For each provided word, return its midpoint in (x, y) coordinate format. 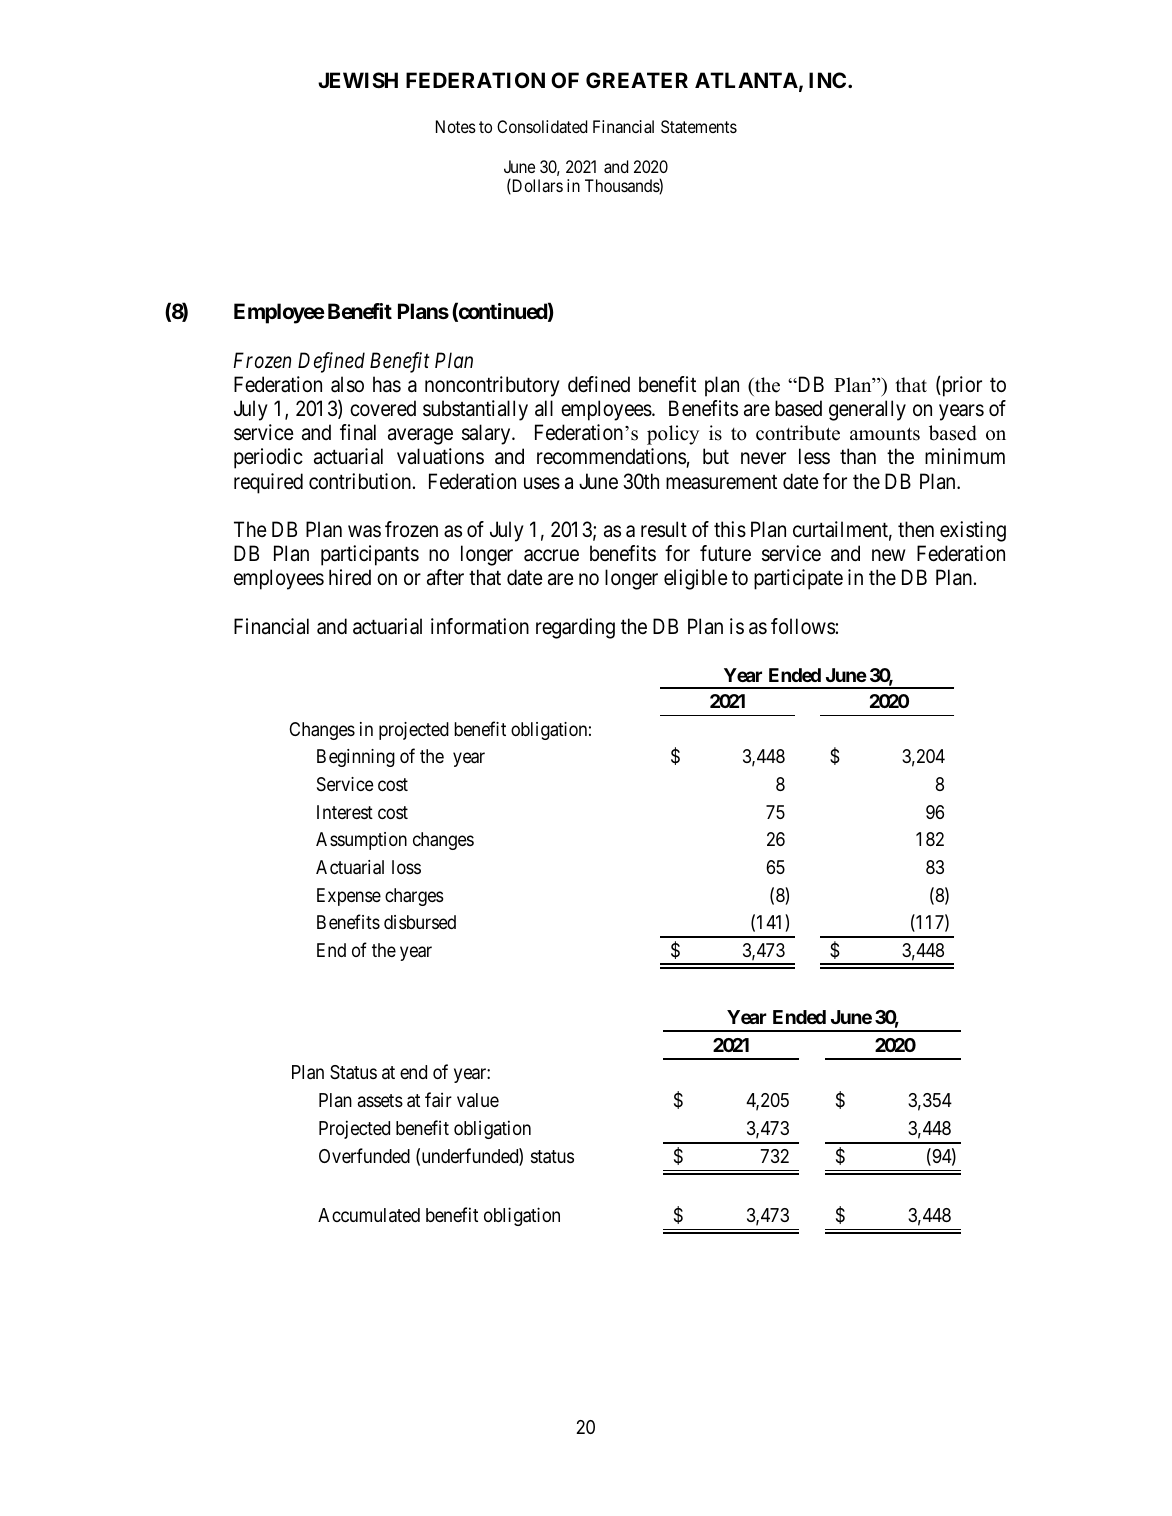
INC (829, 80)
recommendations (612, 458)
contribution (361, 481)
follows (803, 626)
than (858, 456)
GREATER (637, 80)
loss (406, 867)
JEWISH (358, 80)
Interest (345, 812)
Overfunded (364, 1155)
